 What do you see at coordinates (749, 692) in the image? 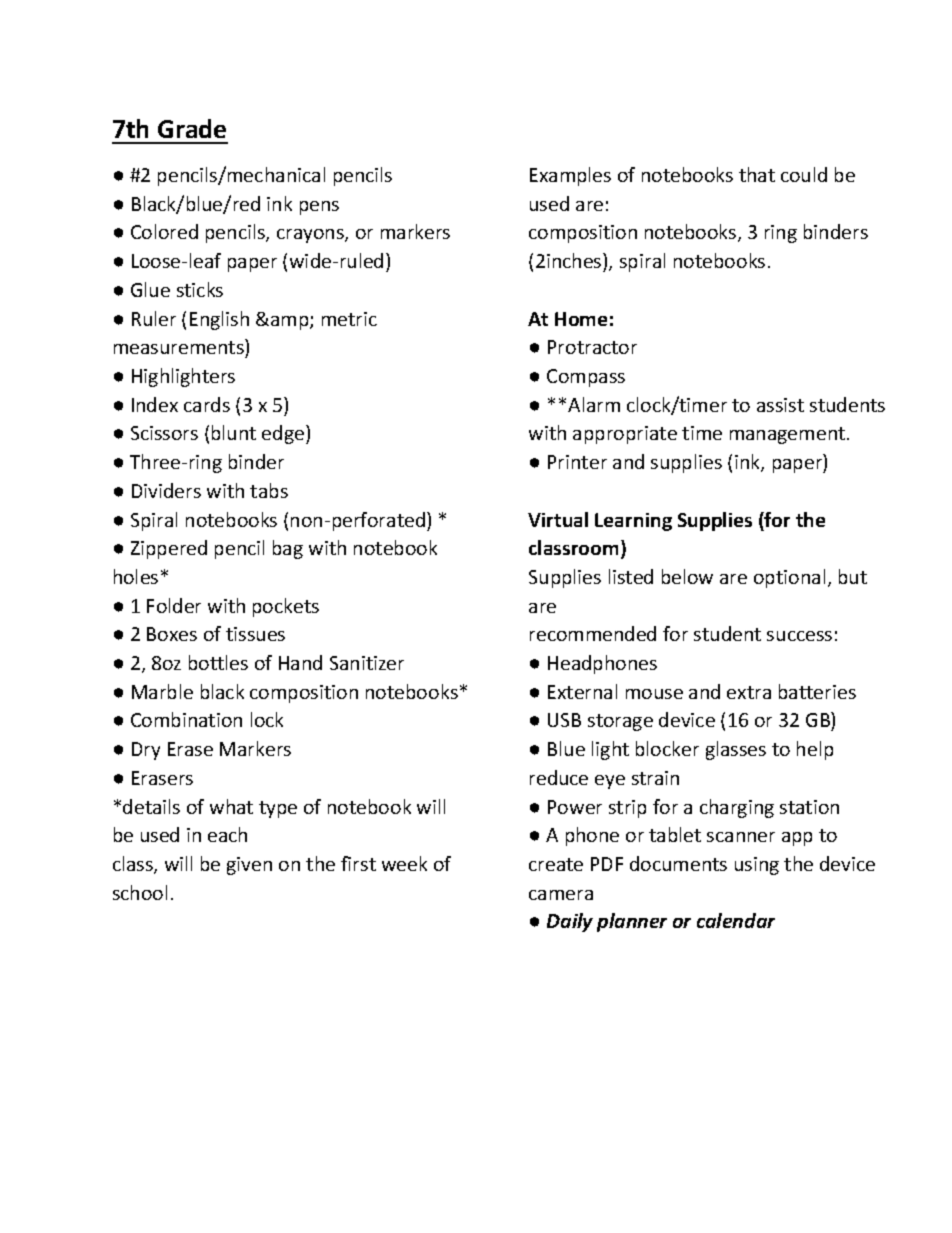
I see `extra` at bounding box center [749, 692].
